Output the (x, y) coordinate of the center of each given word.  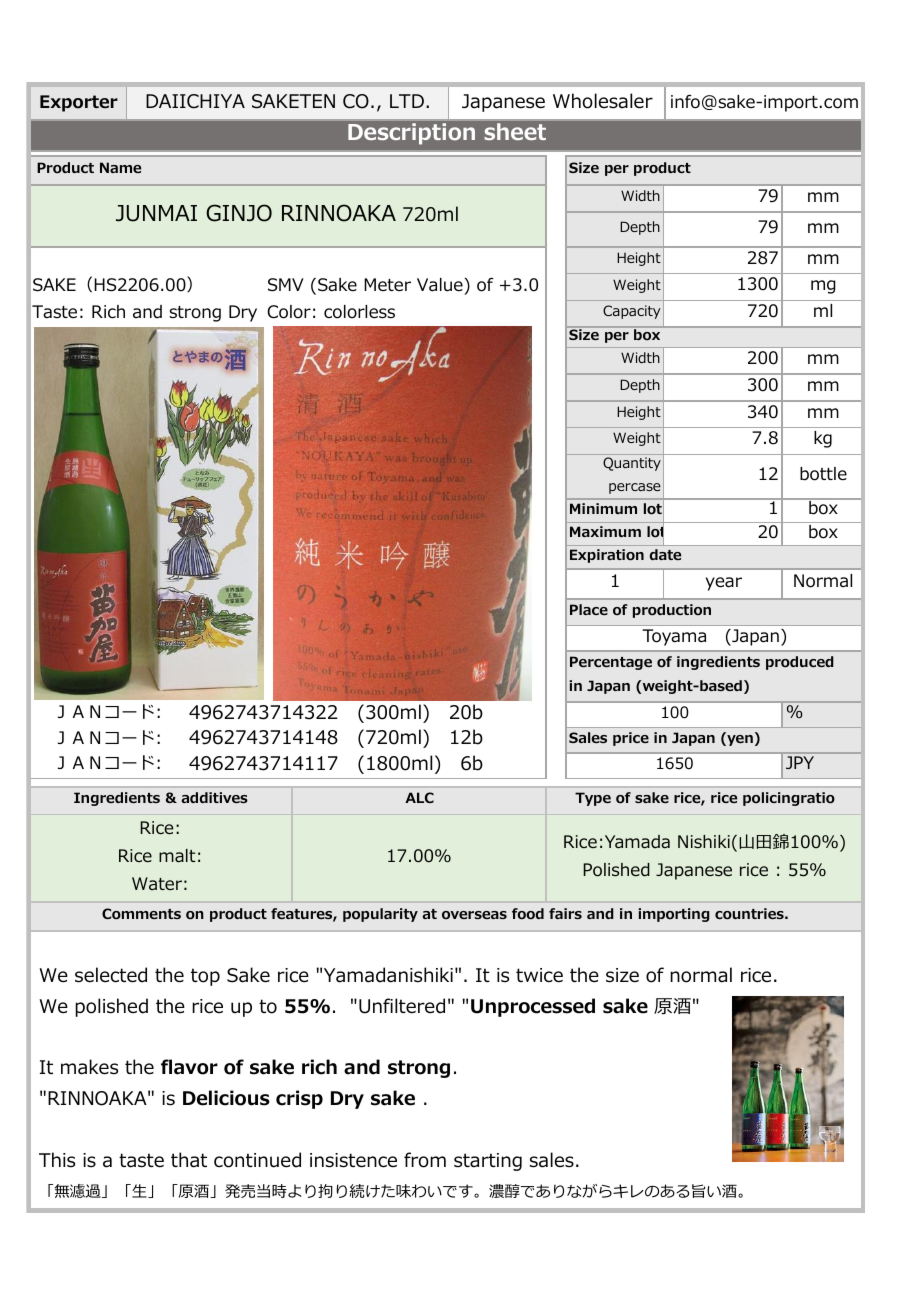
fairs (565, 913)
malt (177, 855)
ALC (419, 797)
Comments (141, 914)
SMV (286, 285)
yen (739, 739)
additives (215, 797)
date (665, 554)
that (189, 1160)
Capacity (631, 312)
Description (411, 133)
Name (120, 167)
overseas (474, 915)
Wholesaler (603, 101)
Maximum (605, 531)
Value (441, 286)
